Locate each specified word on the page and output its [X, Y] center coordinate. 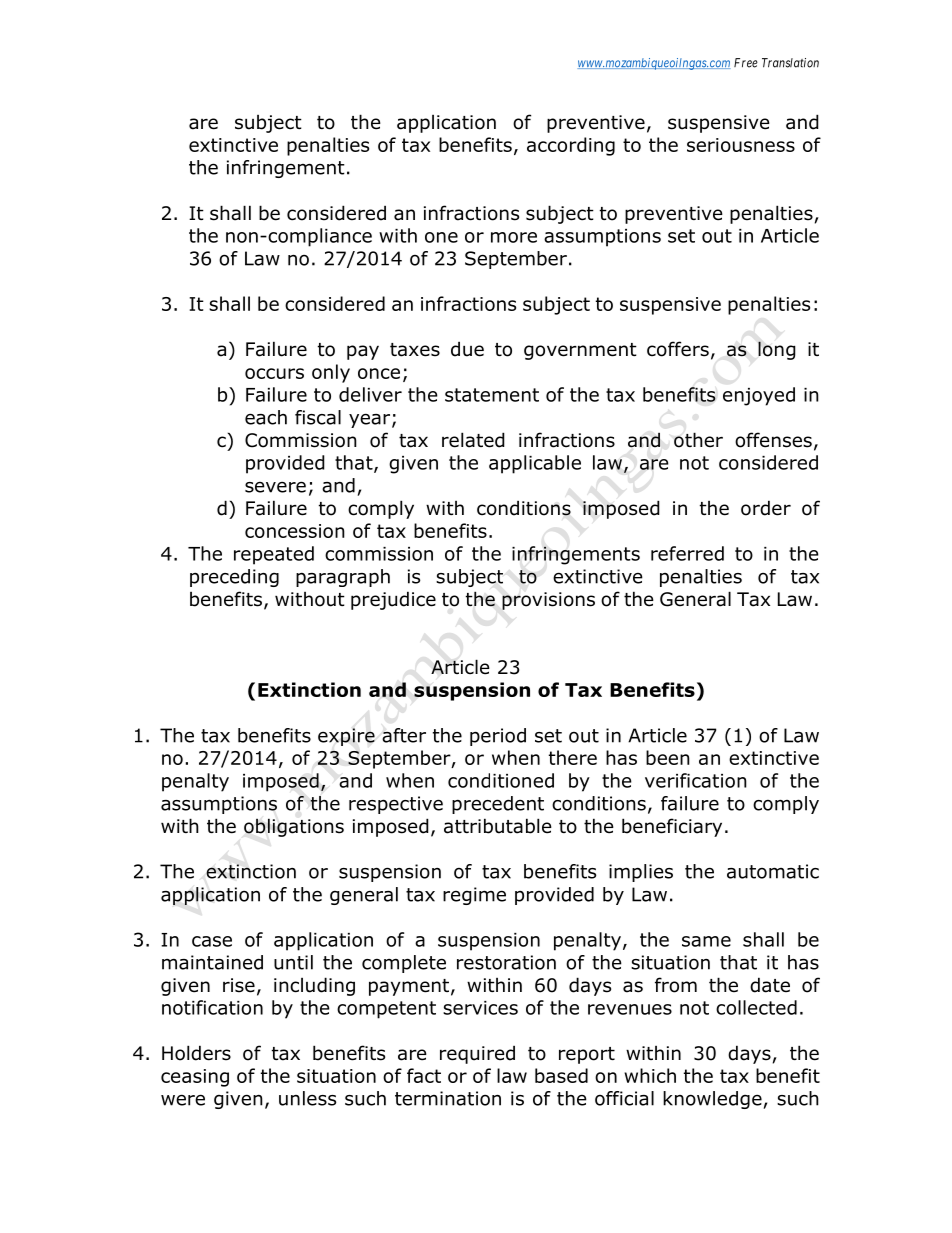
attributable [498, 826]
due [467, 349]
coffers [678, 349]
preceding [234, 578]
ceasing [195, 1078]
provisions [548, 601]
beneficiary [672, 827]
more [514, 237]
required [477, 1054]
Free [746, 63]
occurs [274, 373]
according [571, 146]
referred [687, 553]
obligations [294, 827]
